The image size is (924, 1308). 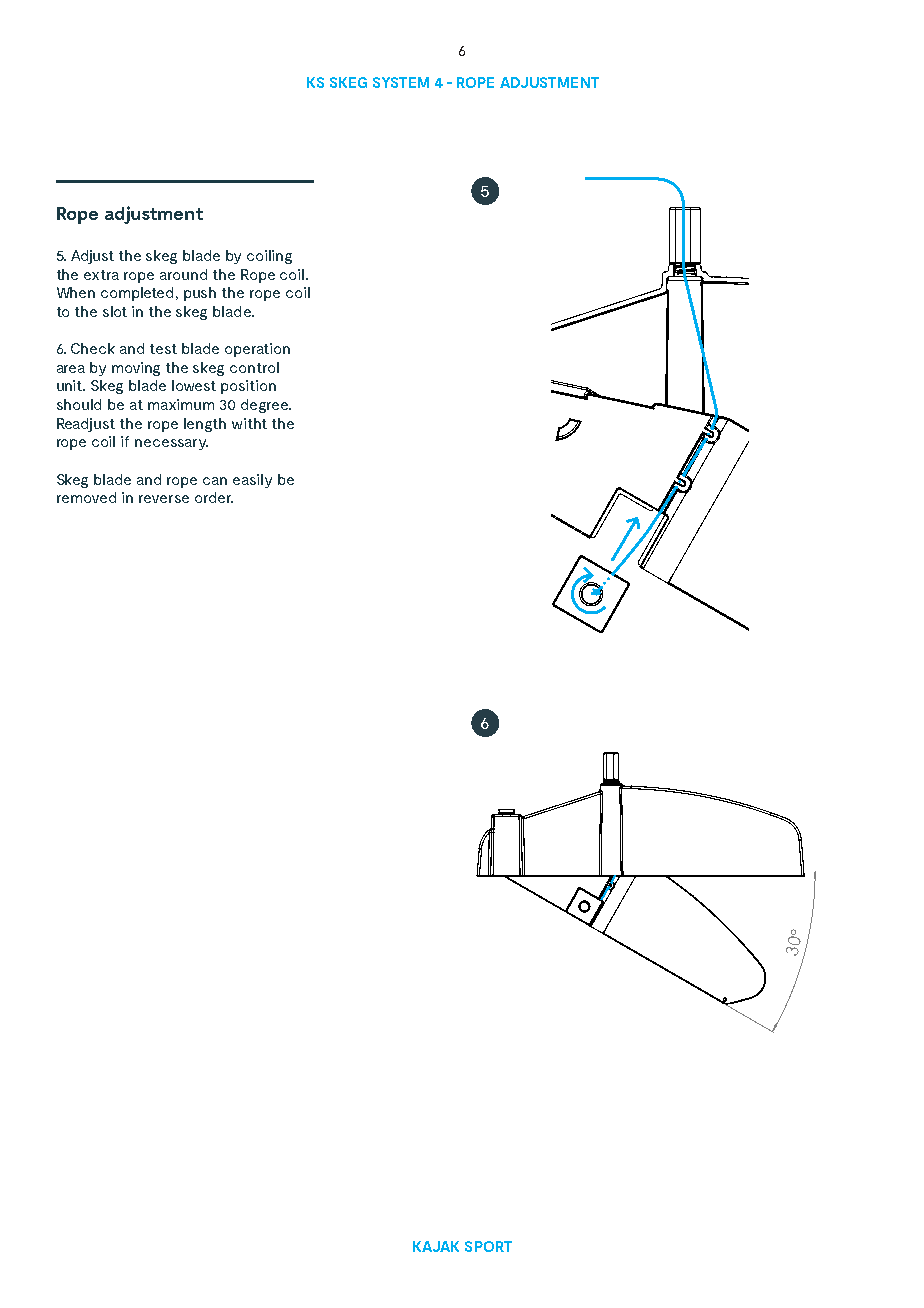 What do you see at coordinates (257, 350) in the page?
I see `operation` at bounding box center [257, 350].
